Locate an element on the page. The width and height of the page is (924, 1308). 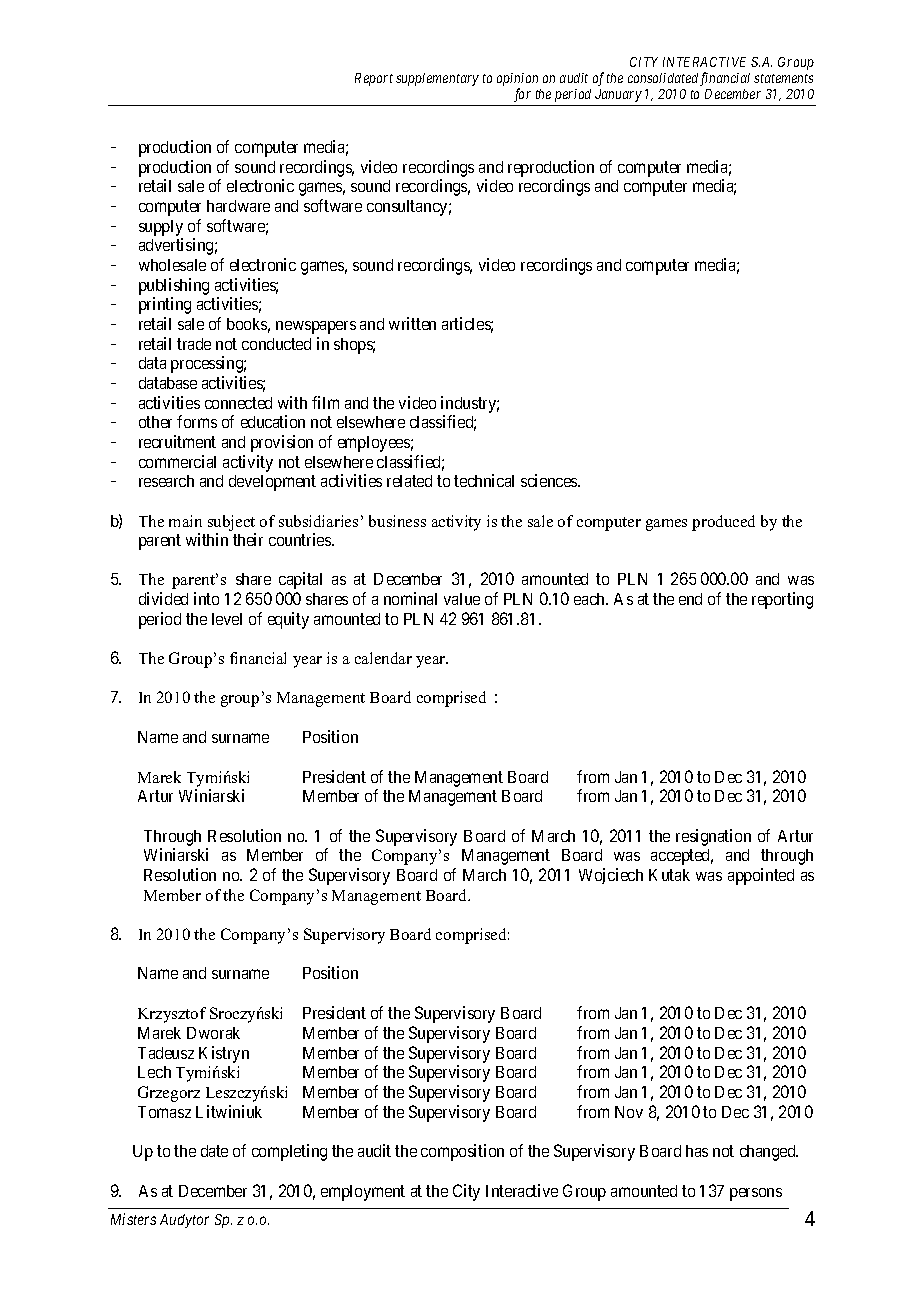
each is located at coordinates (590, 599).
